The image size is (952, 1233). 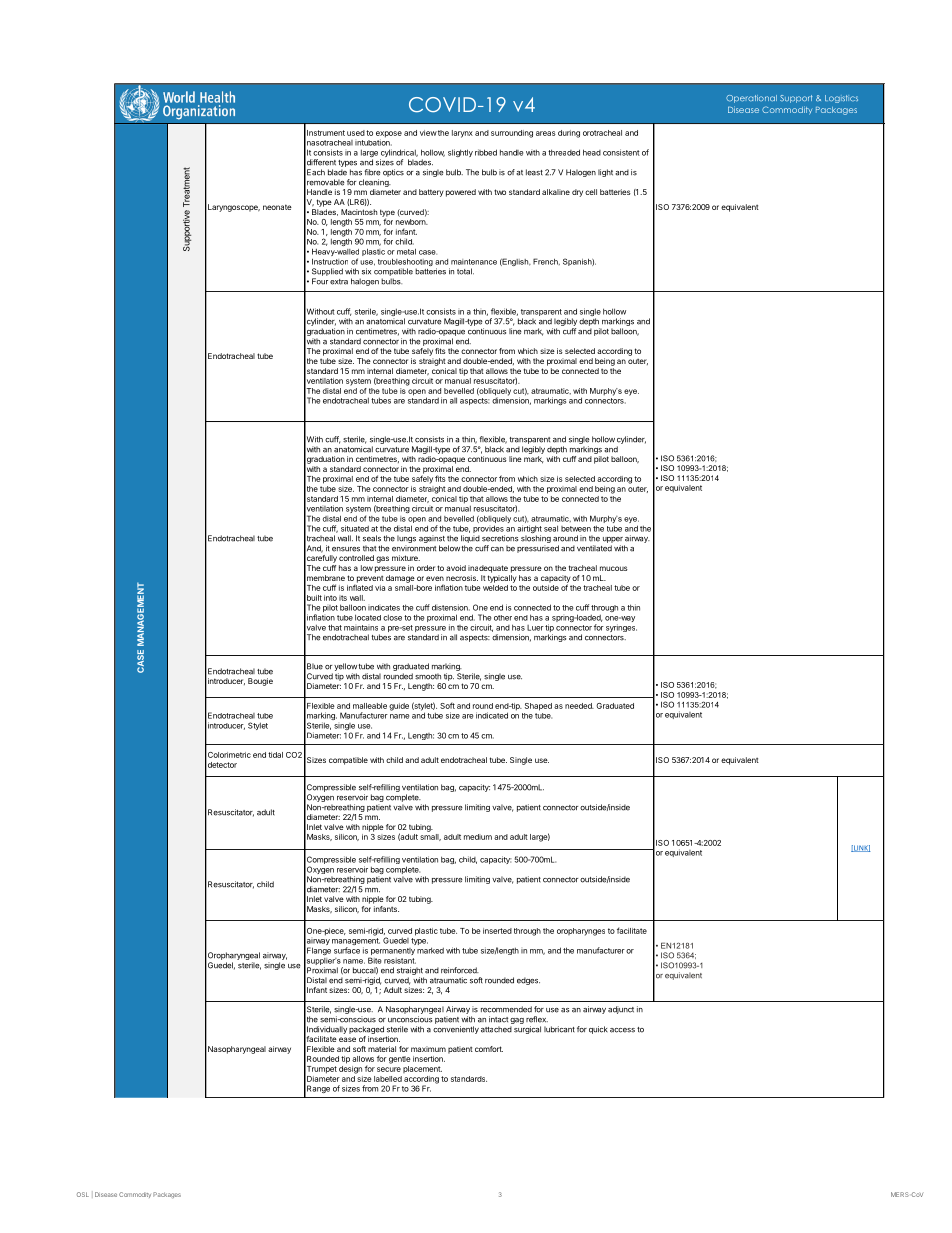 I want to click on neonate, so click(x=277, y=207).
